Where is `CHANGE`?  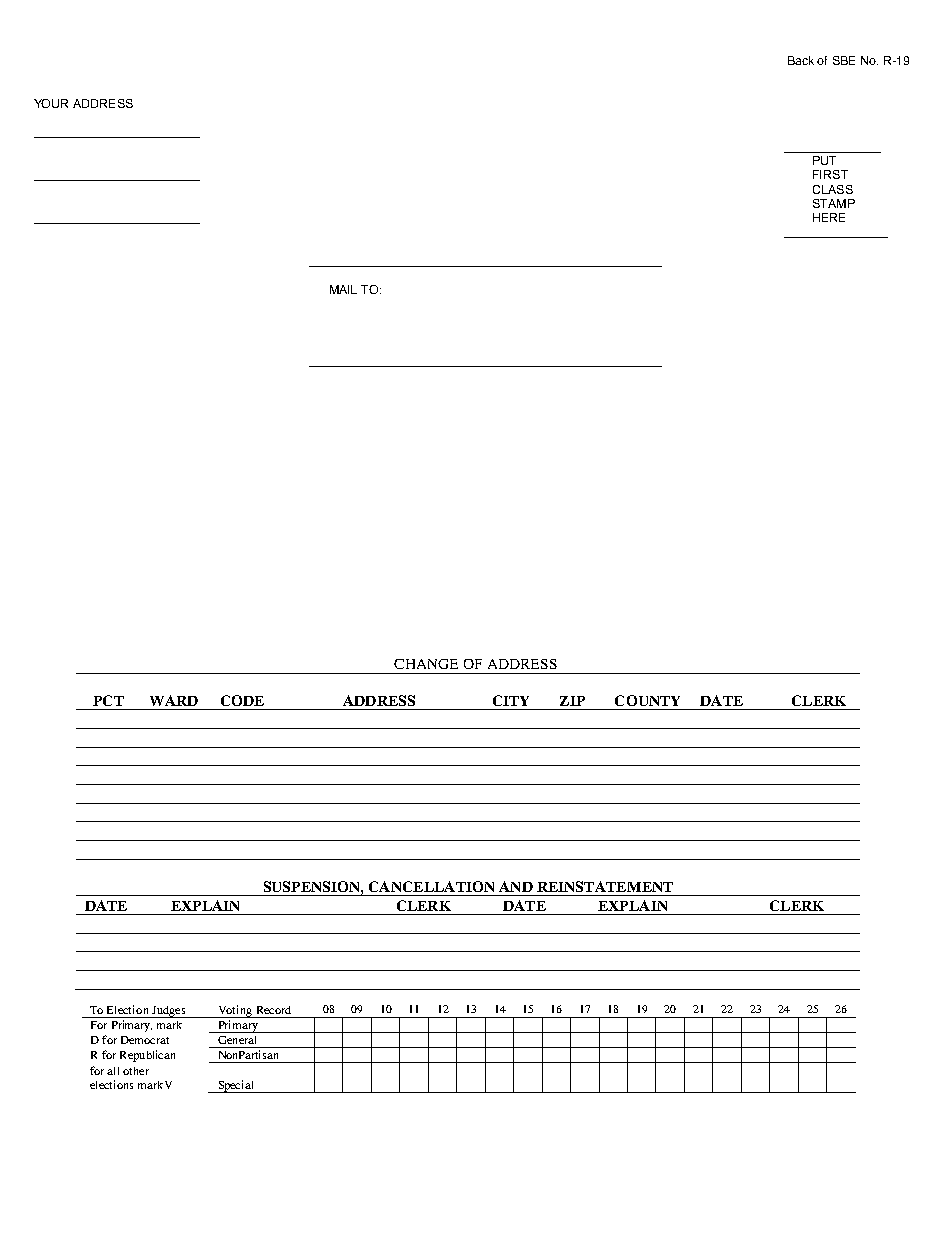
CHANGE is located at coordinates (426, 664).
